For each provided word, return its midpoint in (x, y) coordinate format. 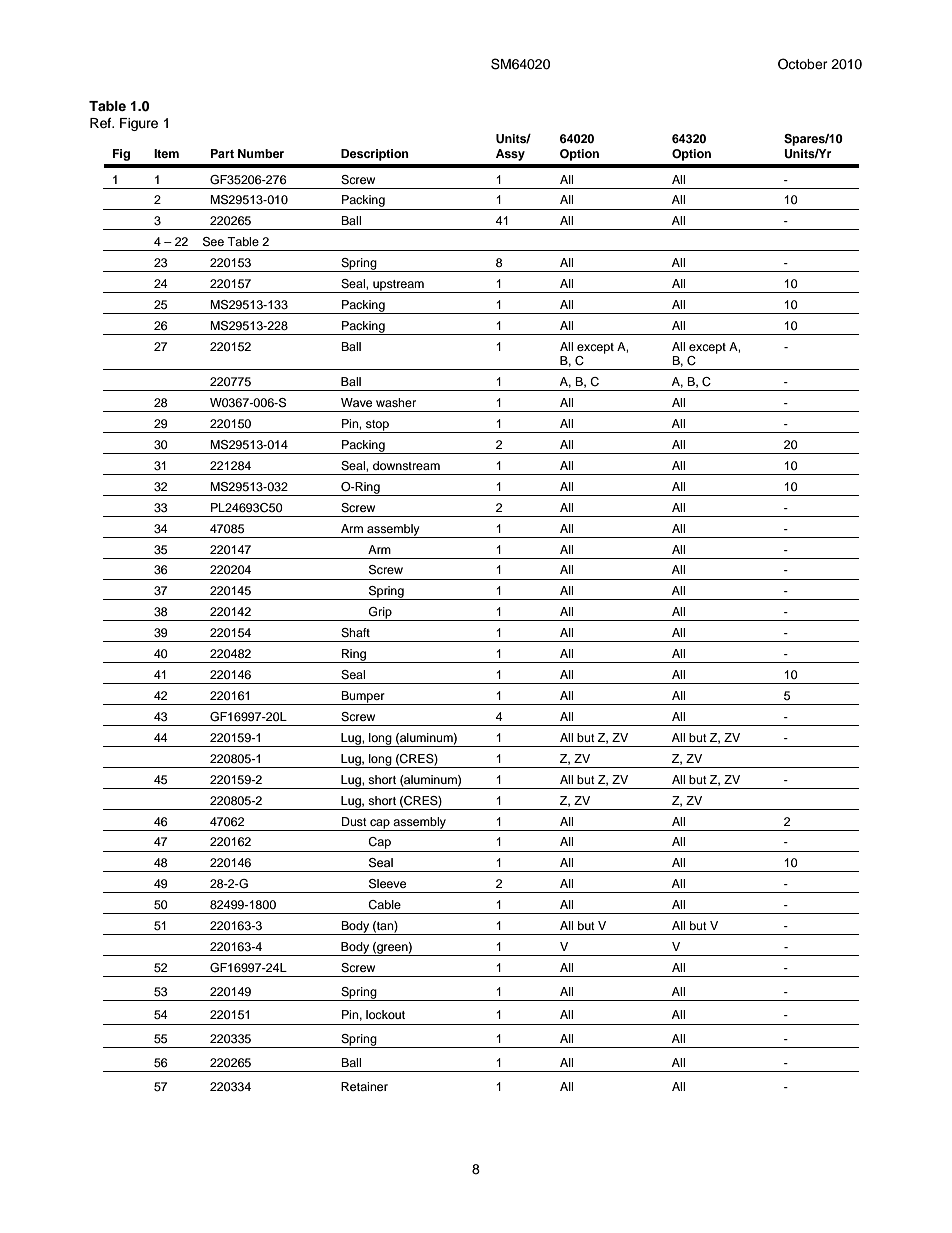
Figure (139, 124)
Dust (354, 821)
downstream (406, 465)
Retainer (364, 1086)
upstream (398, 286)
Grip (380, 614)
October (803, 64)
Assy (510, 155)
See (213, 242)
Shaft (355, 633)
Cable (384, 905)
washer (396, 402)
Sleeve (387, 884)
